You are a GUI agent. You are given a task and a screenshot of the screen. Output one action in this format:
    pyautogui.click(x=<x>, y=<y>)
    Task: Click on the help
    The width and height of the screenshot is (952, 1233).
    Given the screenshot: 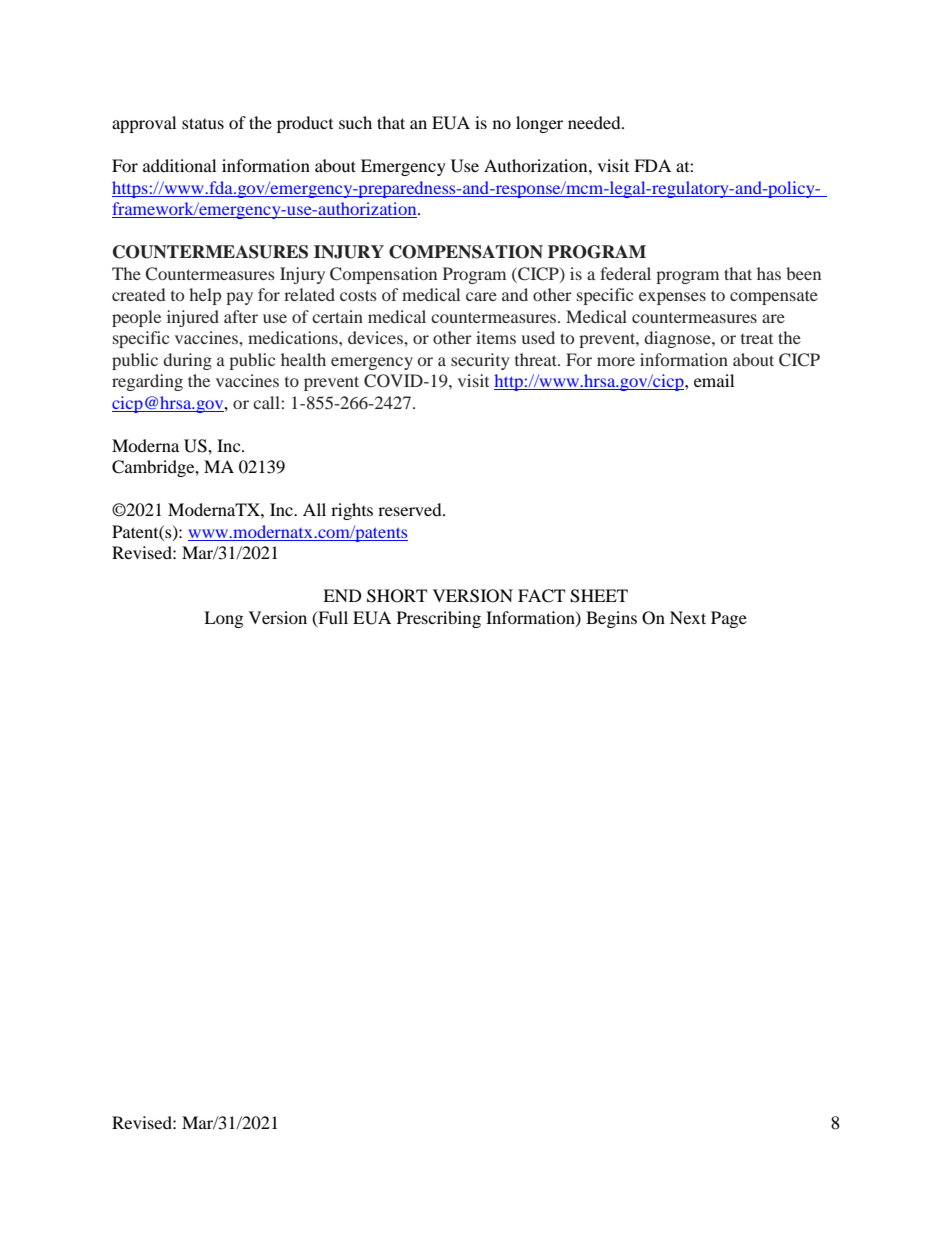 What is the action you would take?
    pyautogui.click(x=205, y=296)
